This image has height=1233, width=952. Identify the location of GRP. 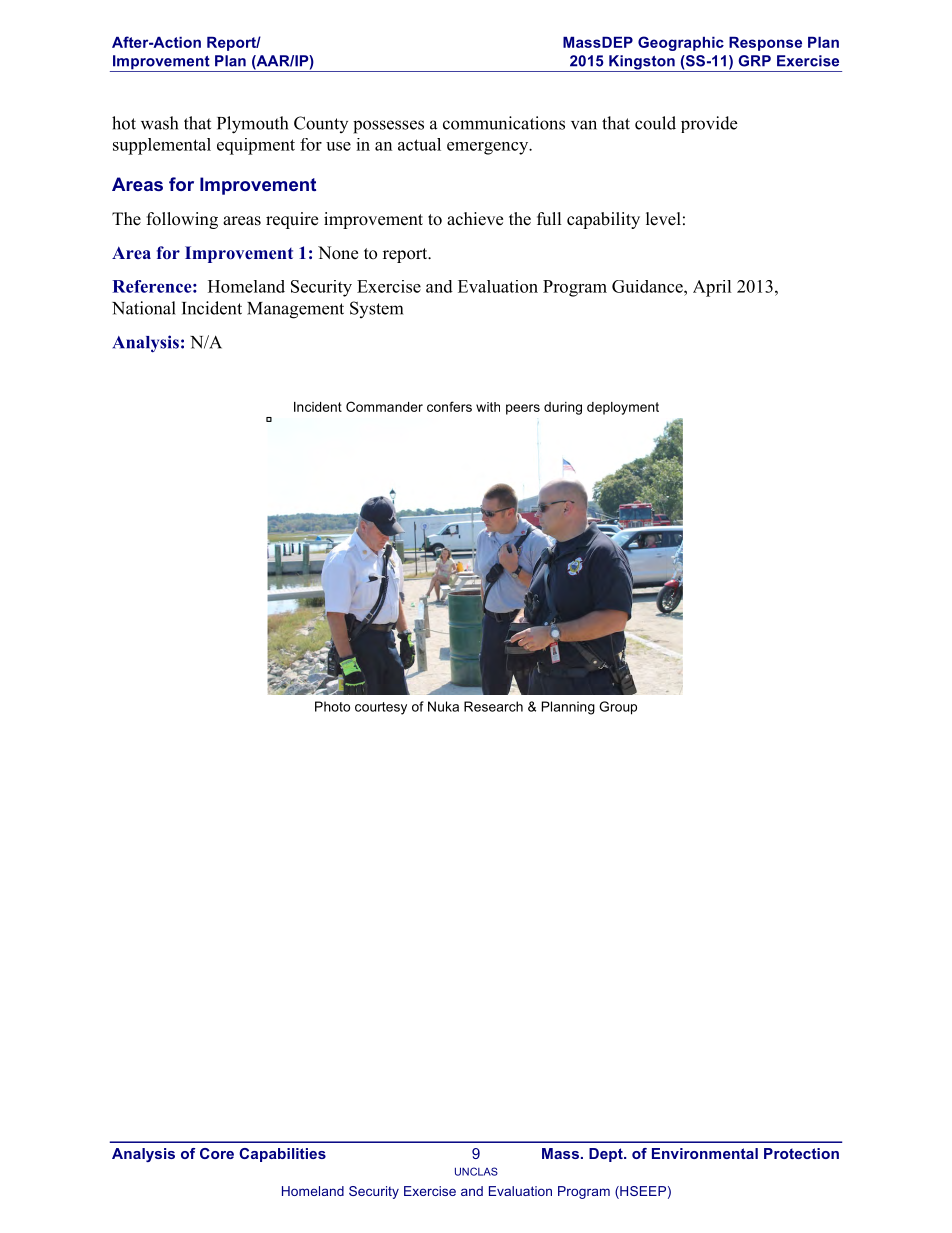
(754, 61).
